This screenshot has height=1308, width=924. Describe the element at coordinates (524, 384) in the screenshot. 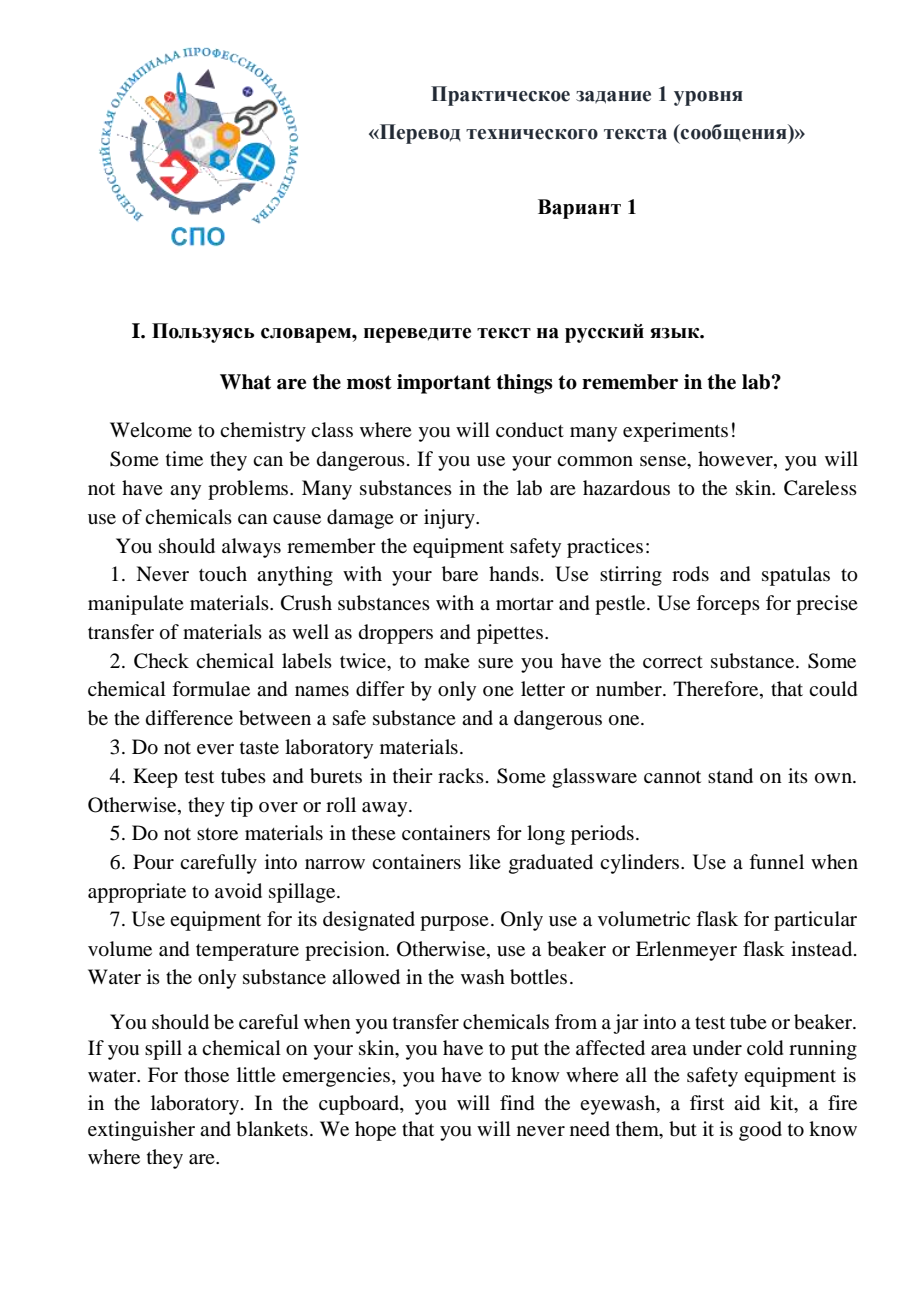

I see `things` at that location.
